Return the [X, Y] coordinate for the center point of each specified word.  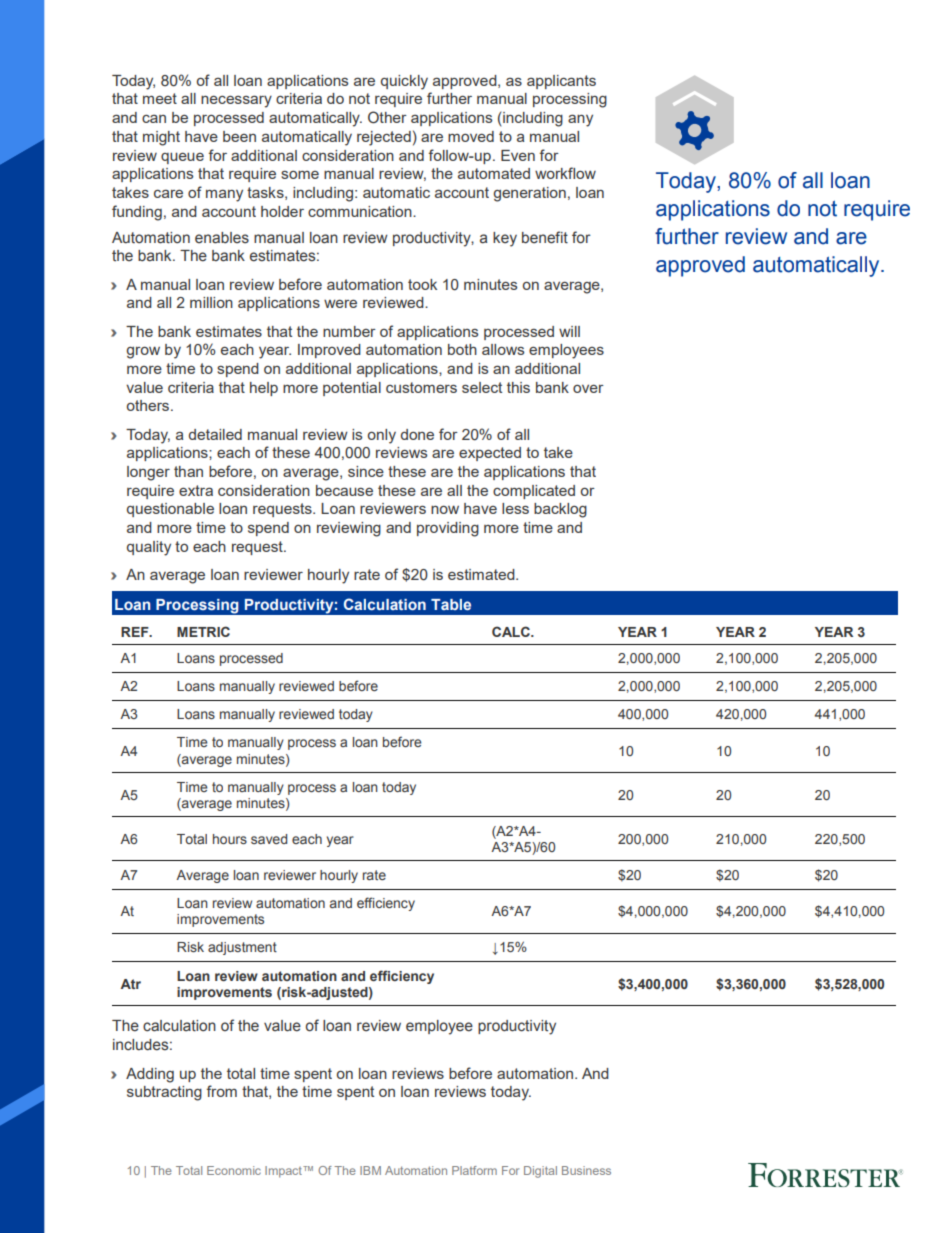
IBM [370, 1170]
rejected [384, 138]
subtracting [164, 1093]
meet [160, 98]
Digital [540, 1172]
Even [518, 155]
